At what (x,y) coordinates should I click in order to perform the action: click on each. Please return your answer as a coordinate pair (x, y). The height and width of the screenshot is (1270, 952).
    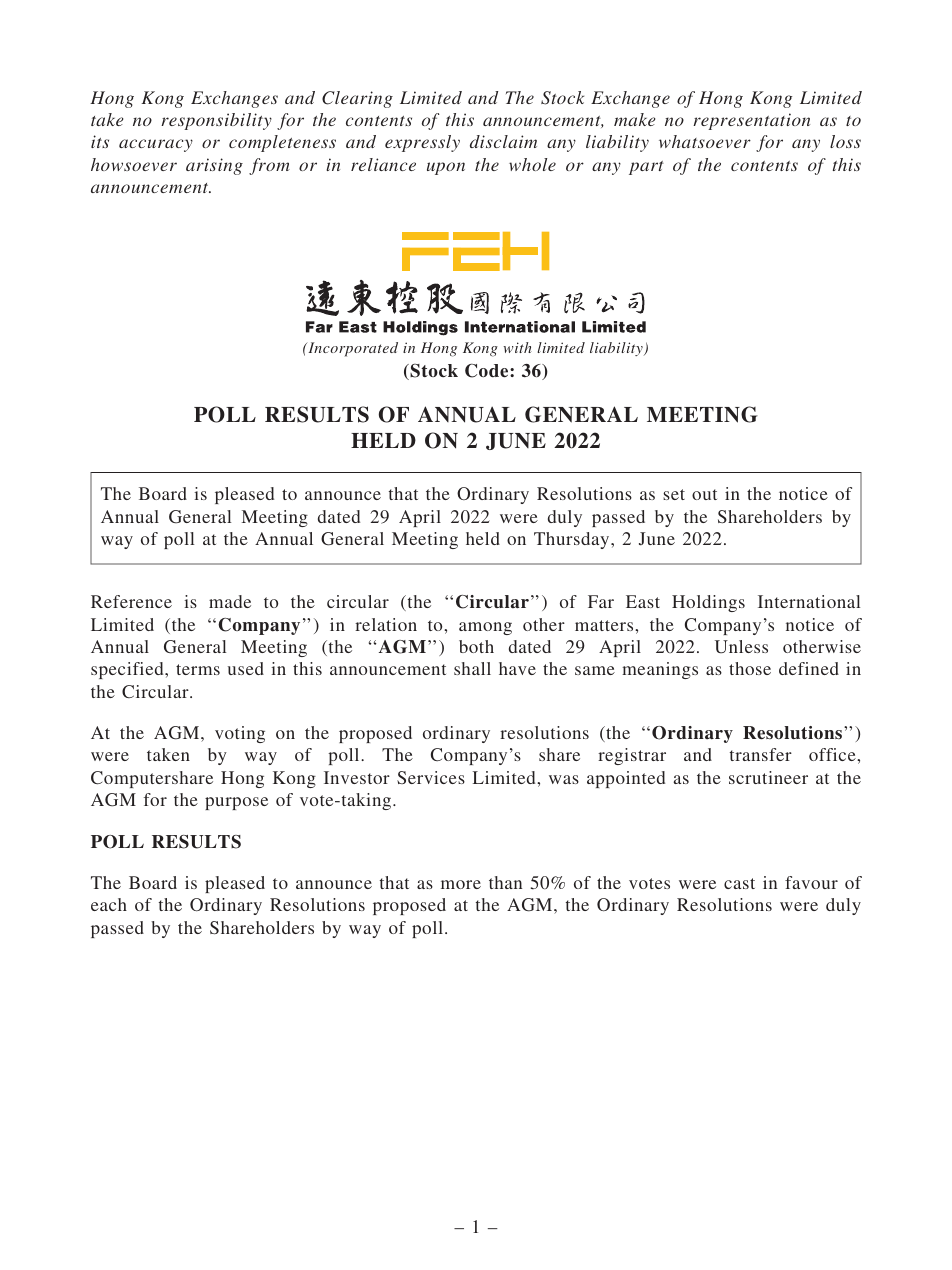
    Looking at the image, I should click on (109, 904).
